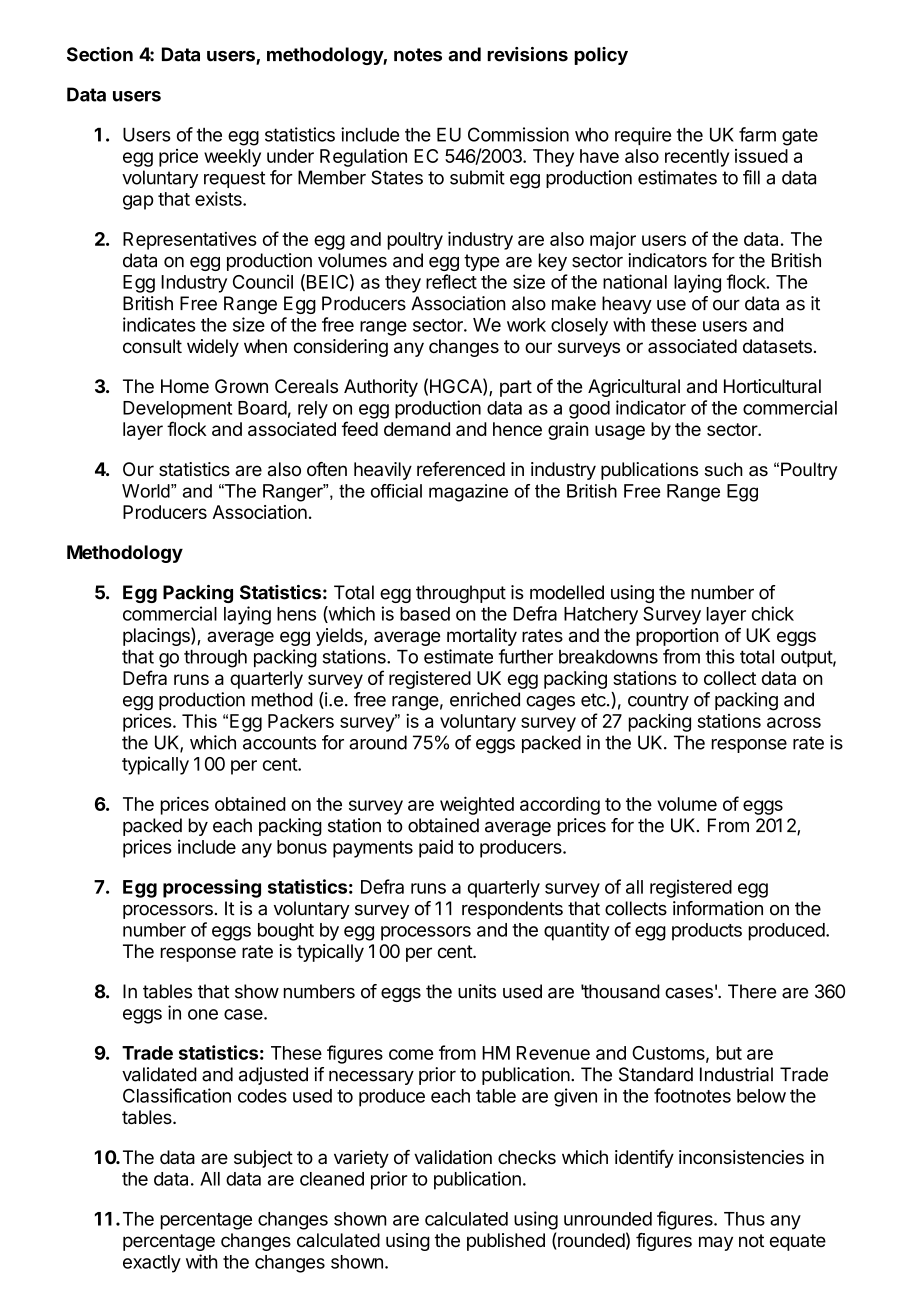  I want to click on may, so click(716, 1243).
